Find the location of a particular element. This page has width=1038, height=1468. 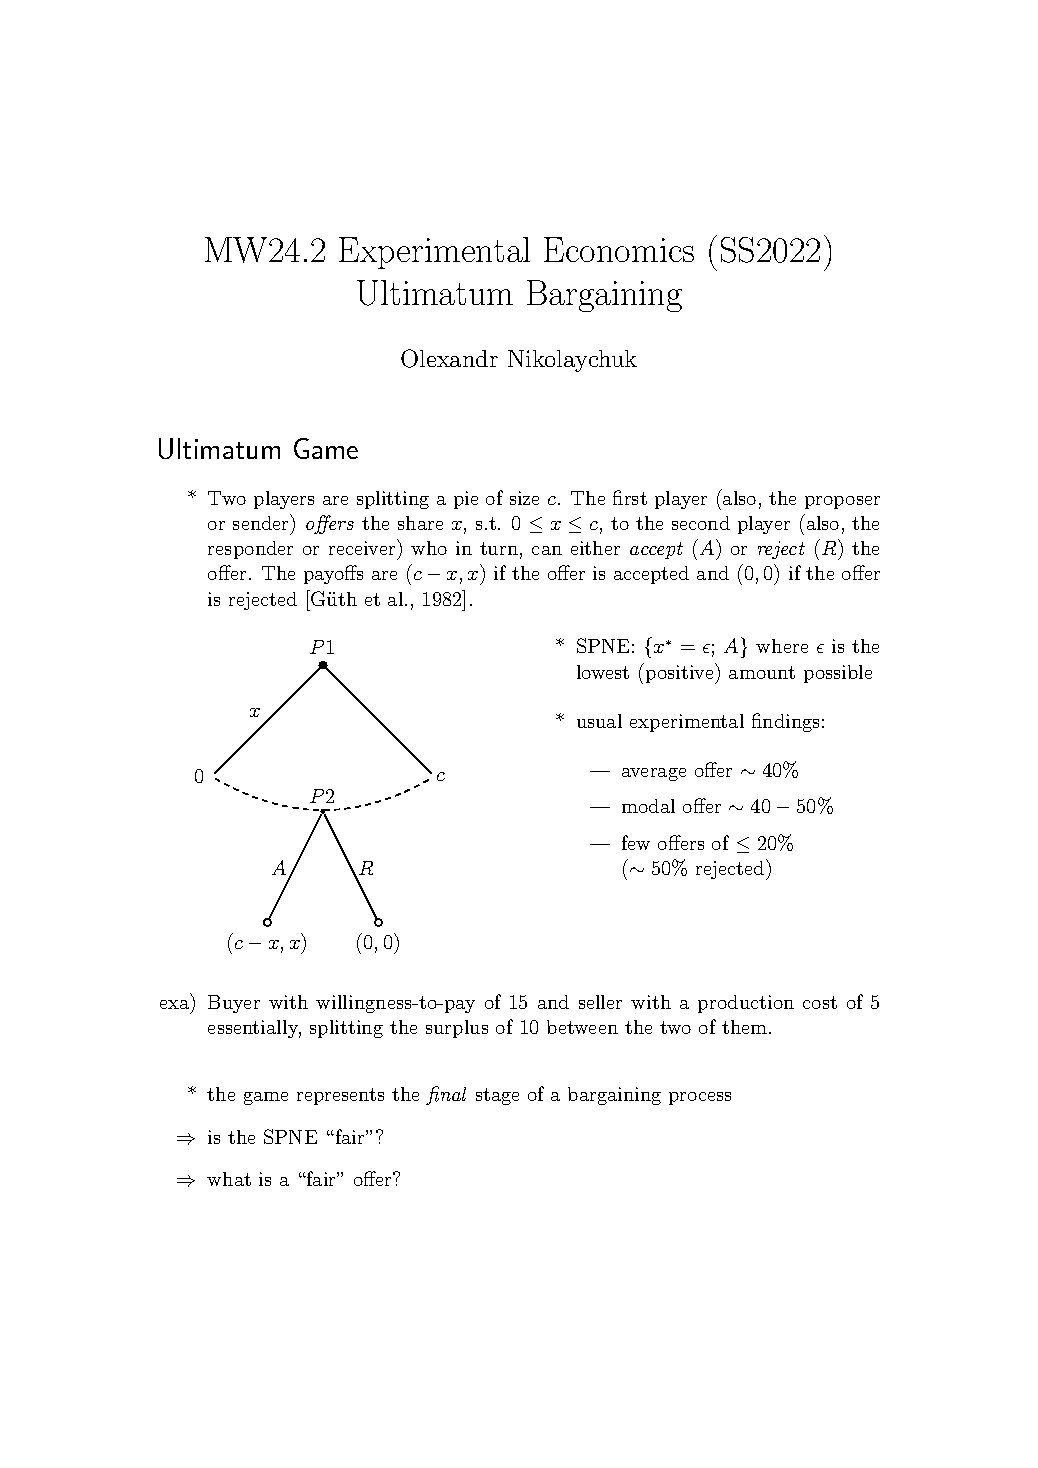

size is located at coordinates (524, 498).
